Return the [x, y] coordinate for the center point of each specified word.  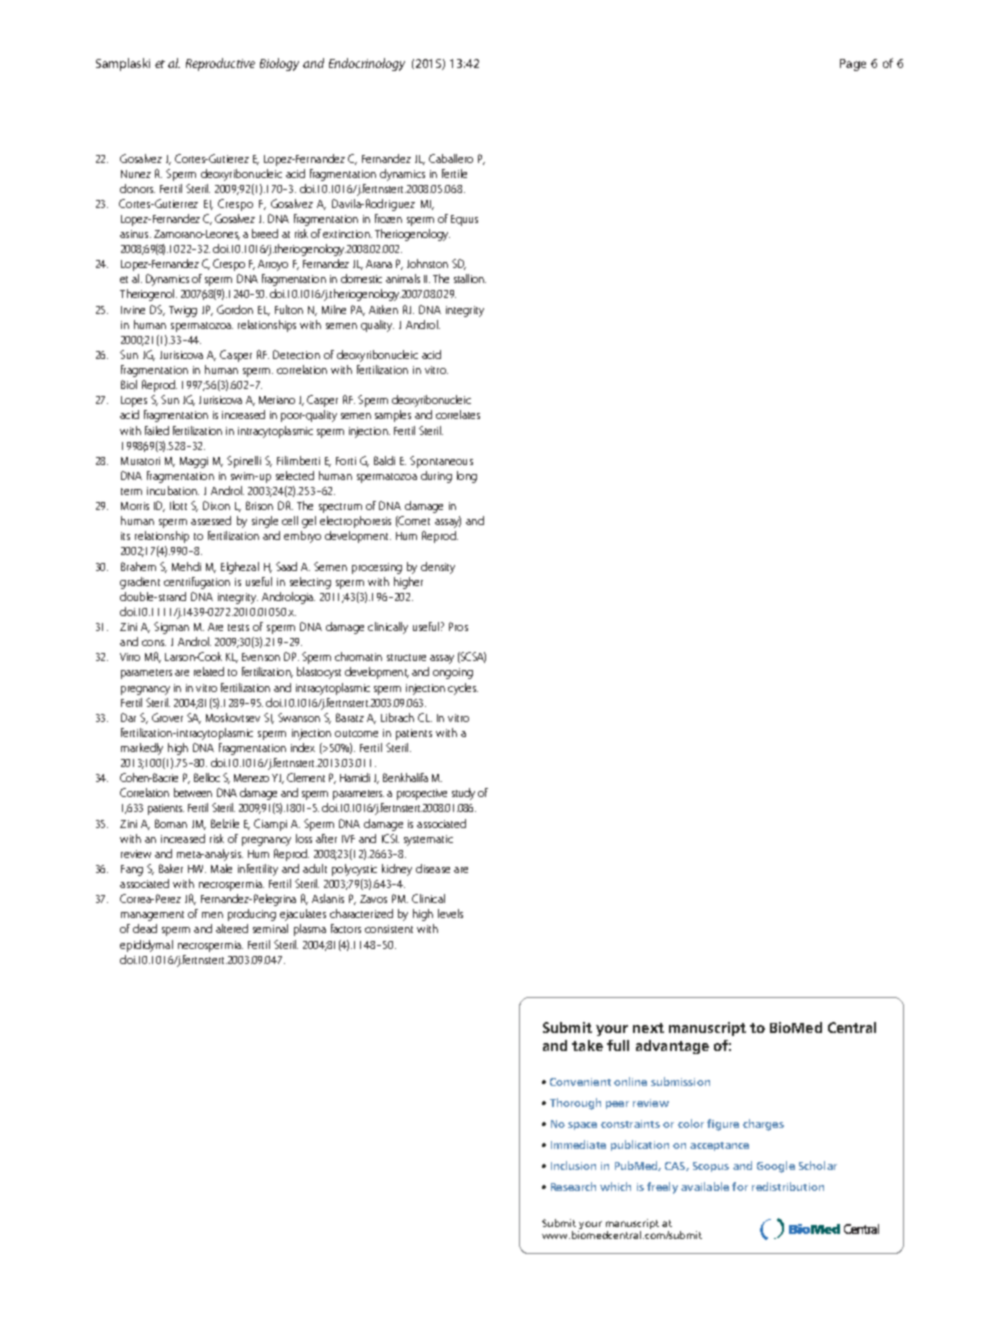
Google [776, 1167]
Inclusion [573, 1165]
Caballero [451, 158]
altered [232, 928]
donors [137, 188]
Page [853, 65]
